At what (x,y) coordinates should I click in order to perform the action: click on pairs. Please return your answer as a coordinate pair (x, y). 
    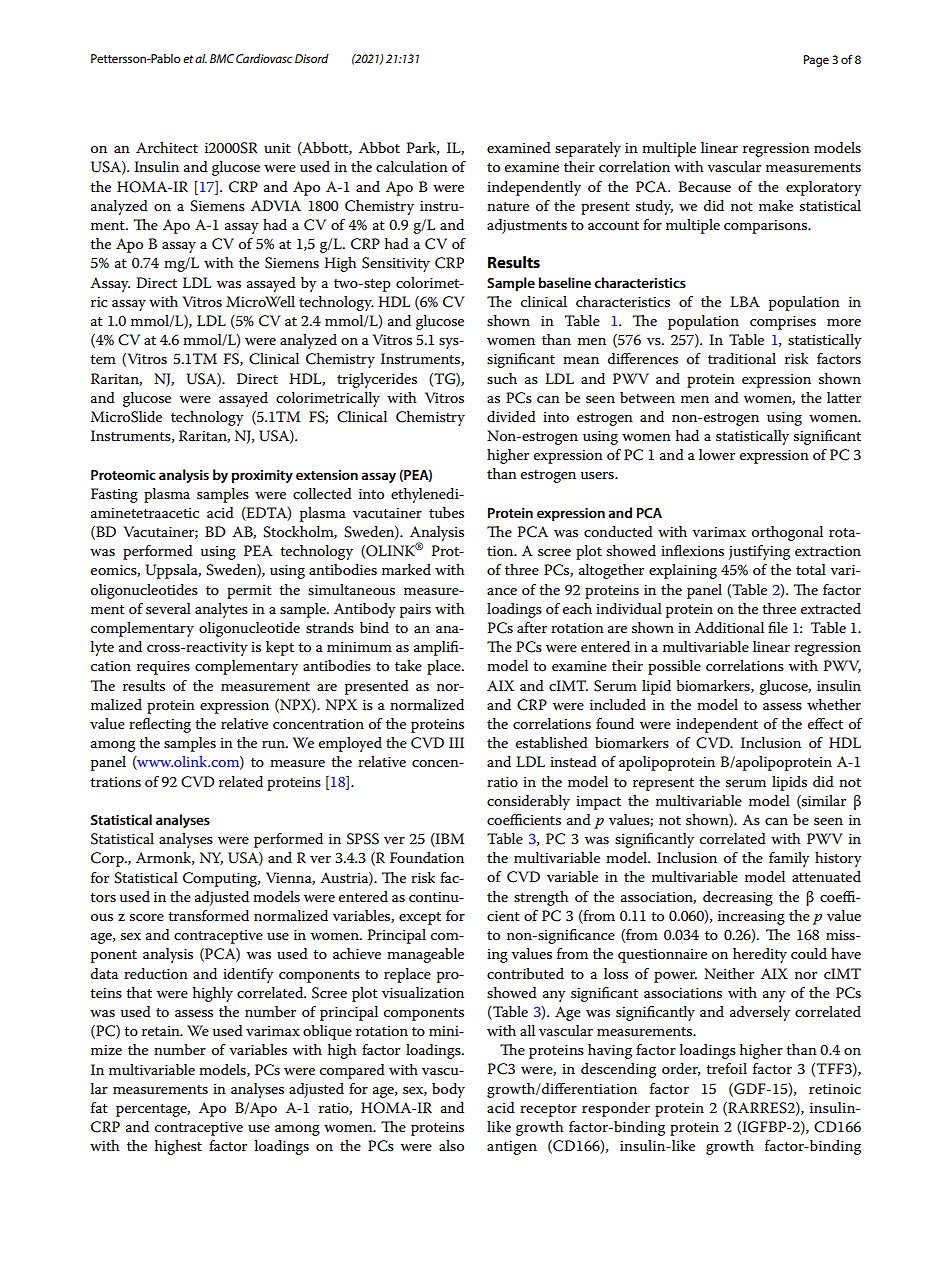
    Looking at the image, I should click on (415, 611).
